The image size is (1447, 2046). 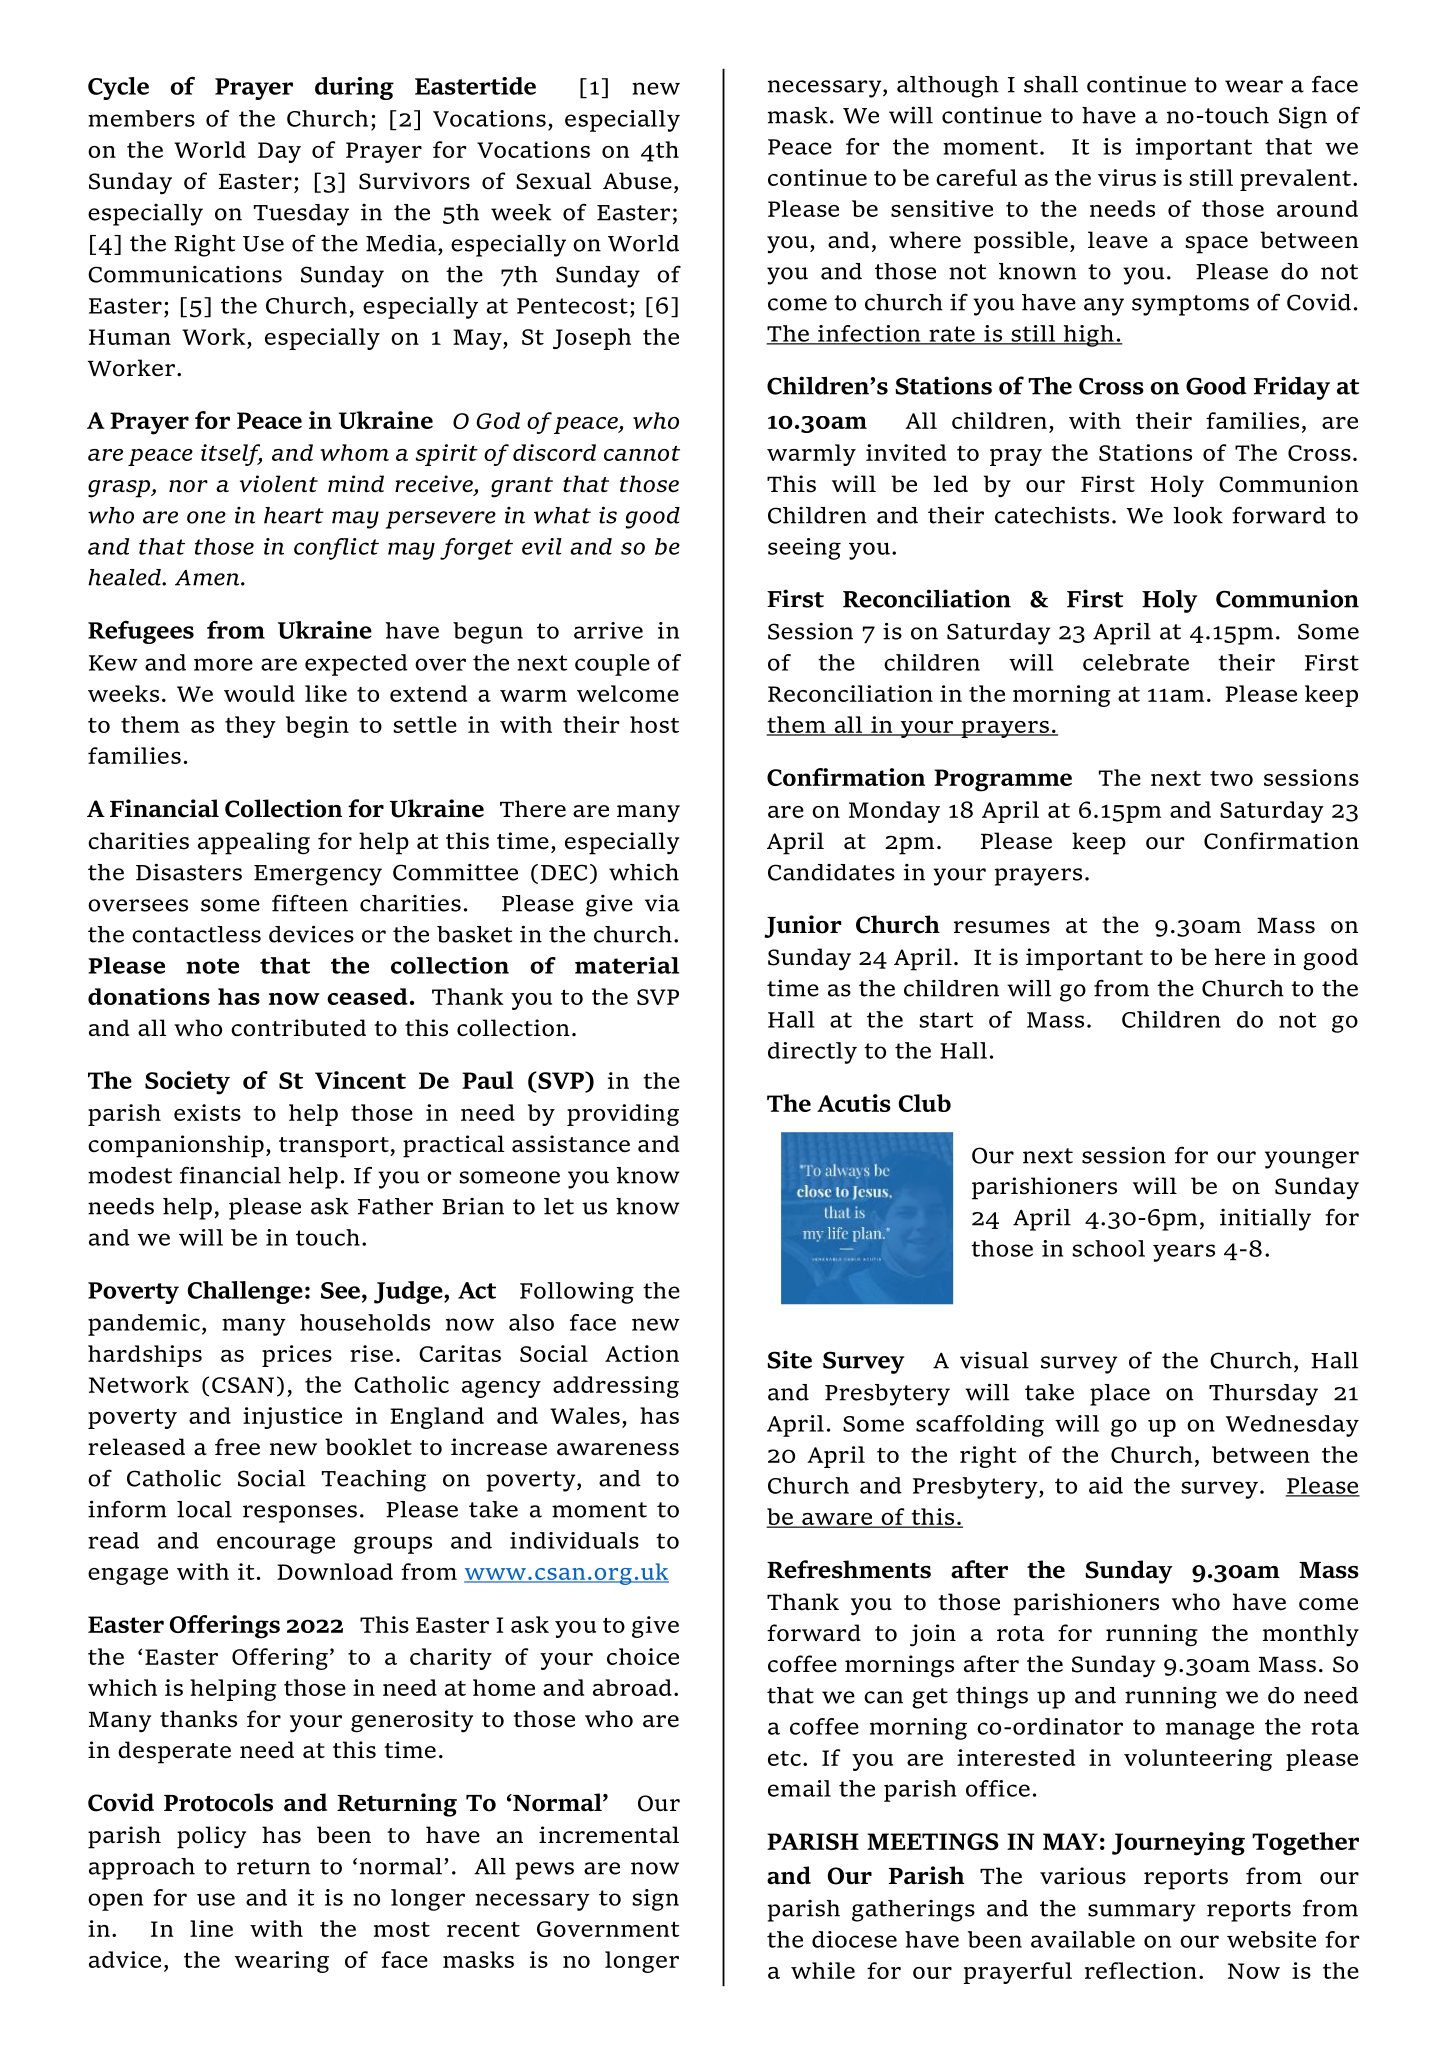 What do you see at coordinates (1106, 1485) in the document?
I see `aid` at bounding box center [1106, 1485].
